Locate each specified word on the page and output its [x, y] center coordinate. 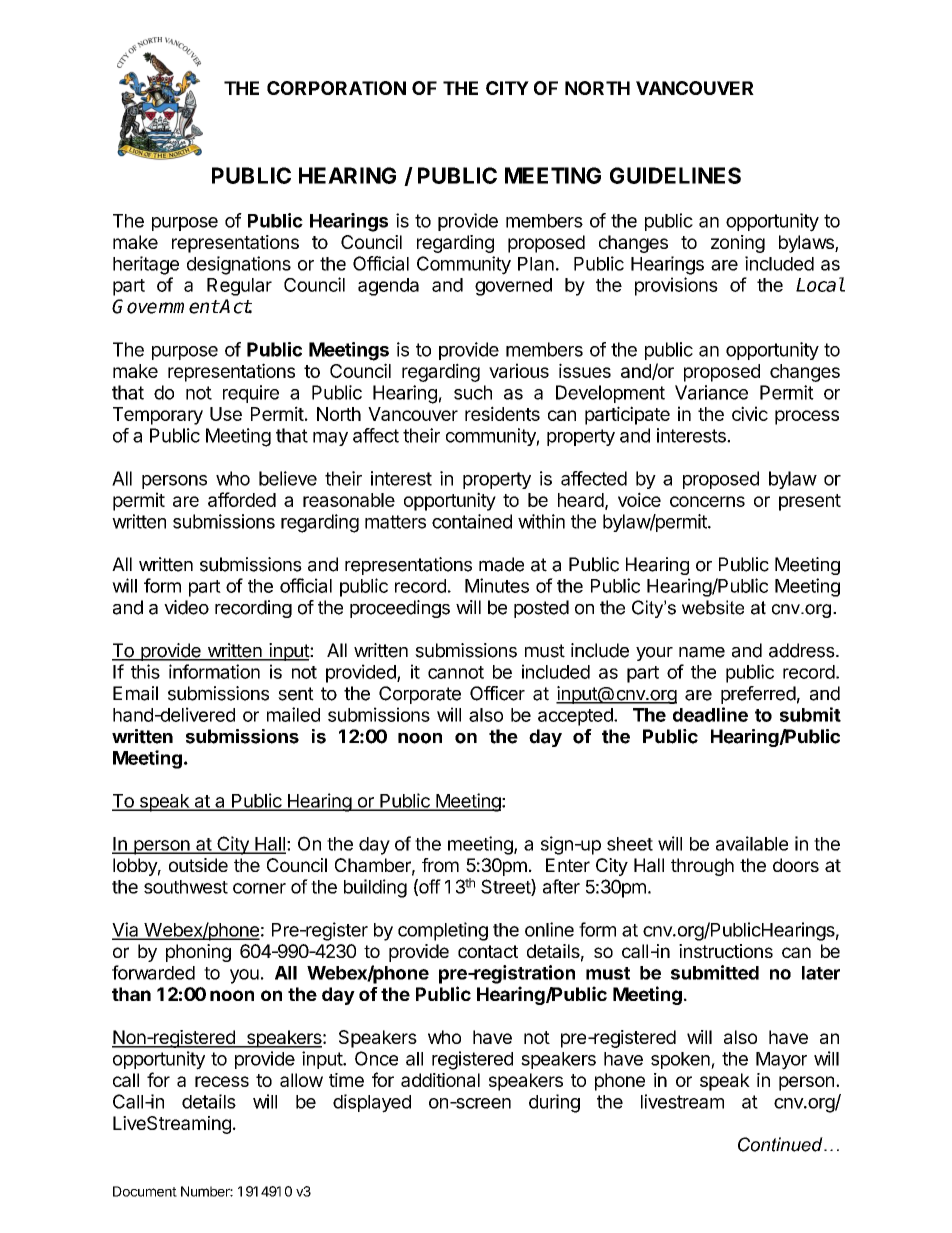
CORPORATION [336, 88]
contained [472, 521]
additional [440, 1080]
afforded [242, 499]
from [440, 865]
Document [145, 1191]
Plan [536, 264]
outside [198, 865]
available [752, 843]
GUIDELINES [675, 175]
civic [750, 413]
